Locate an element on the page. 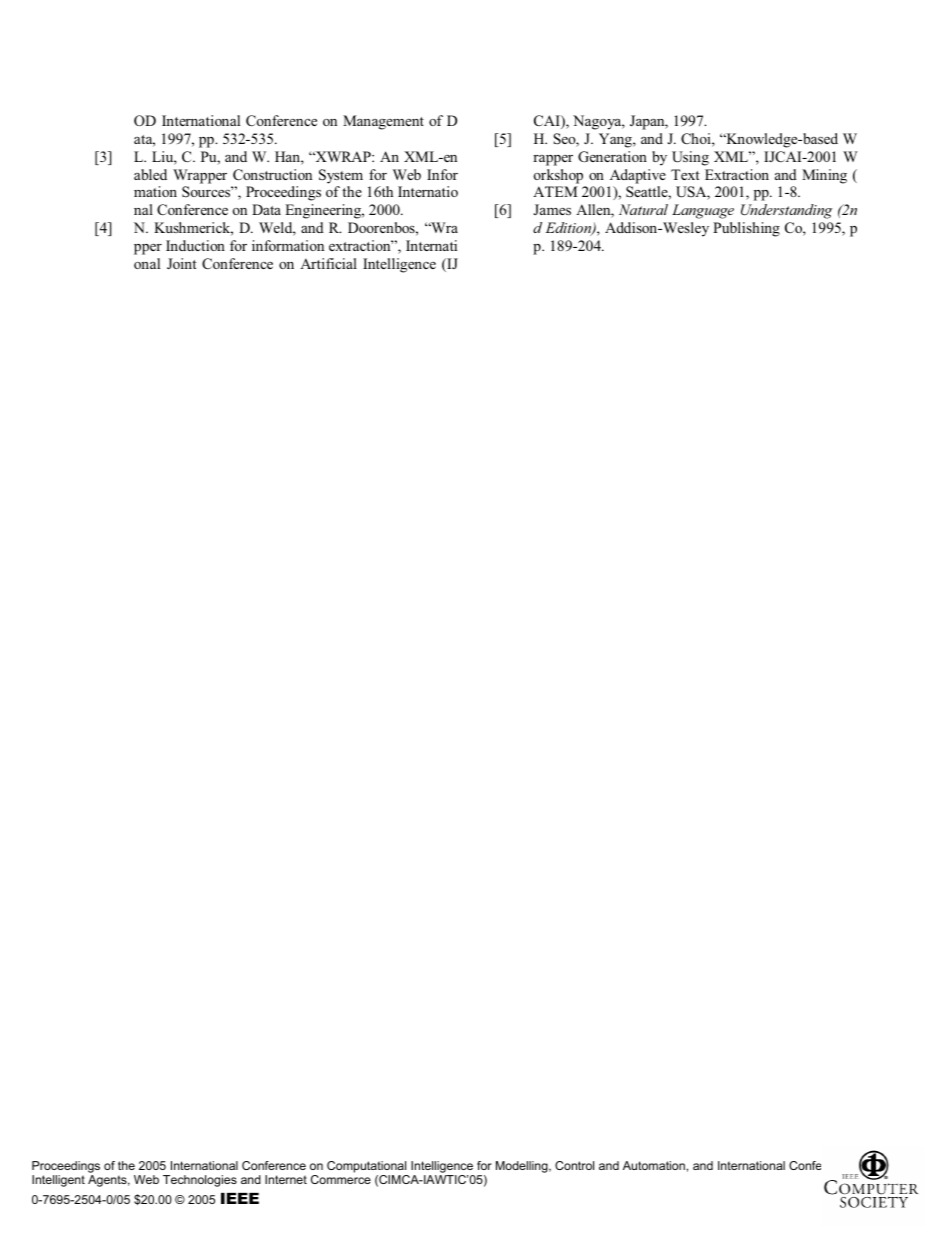  abled is located at coordinates (150, 174).
